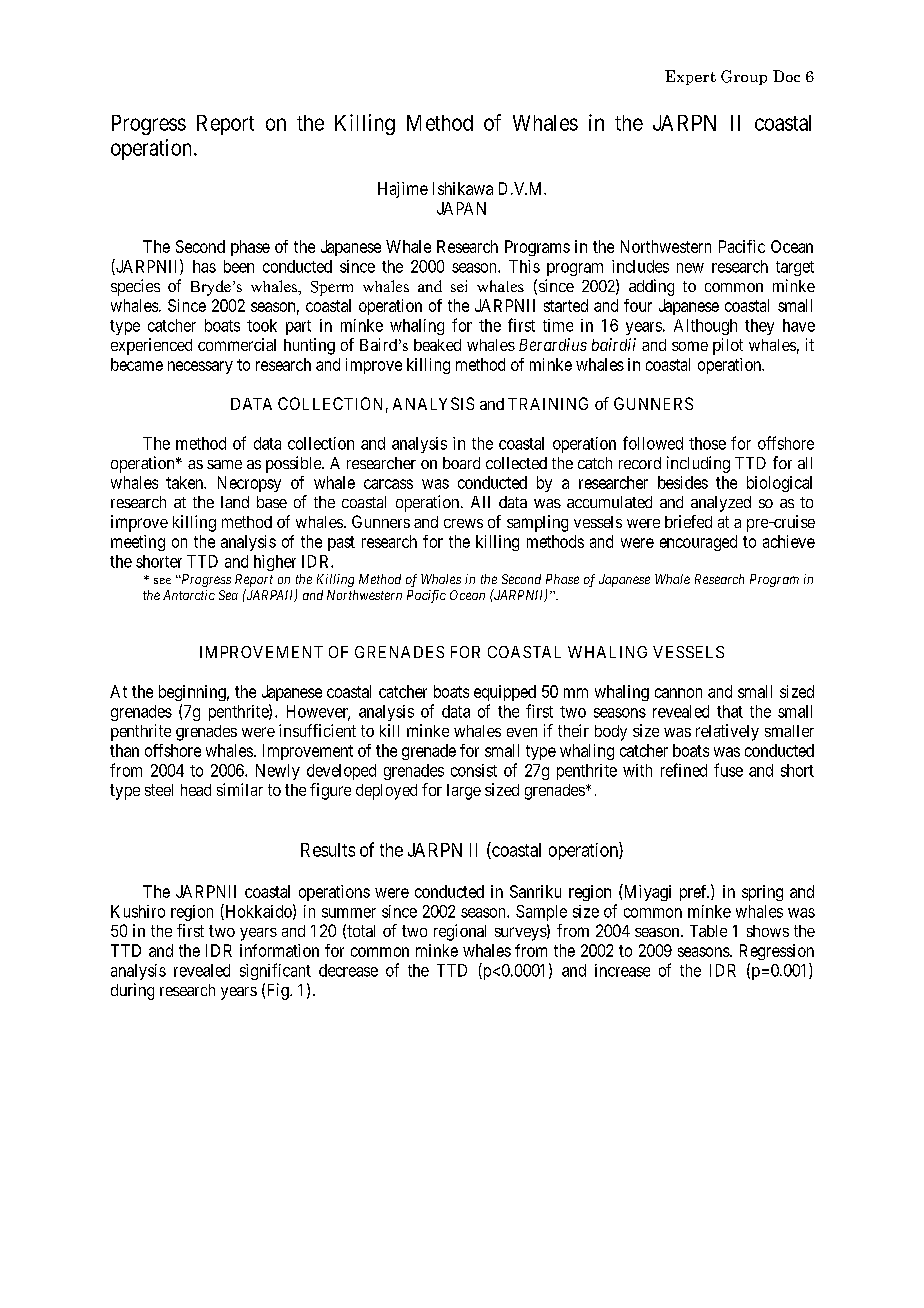 This screenshot has width=924, height=1308. I want to click on land, so click(235, 502).
